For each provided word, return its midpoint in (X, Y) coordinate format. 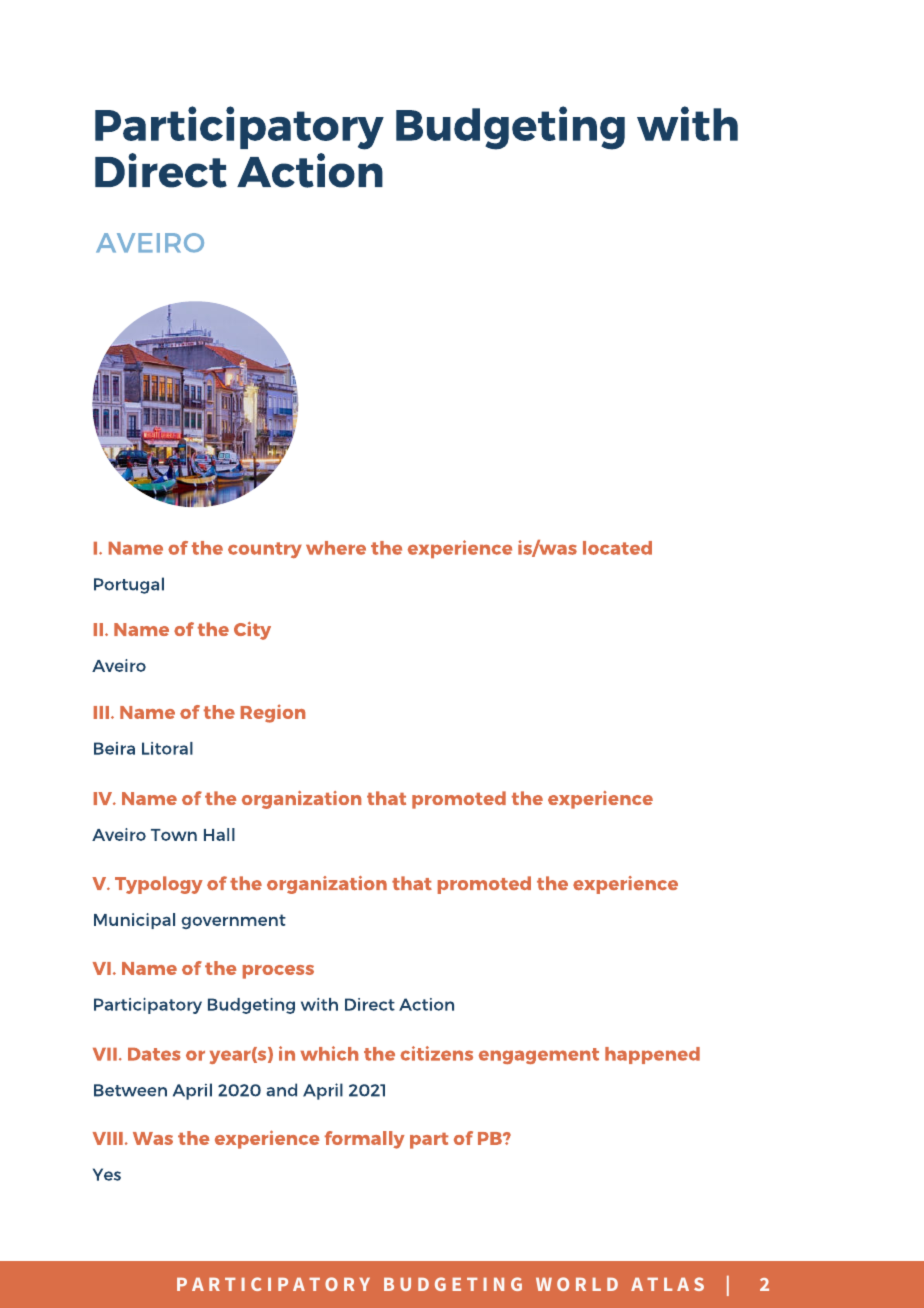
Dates (154, 1054)
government (234, 921)
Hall (219, 834)
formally (365, 1140)
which (329, 1053)
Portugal (129, 585)
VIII (108, 1138)
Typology (159, 885)
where (336, 548)
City (252, 631)
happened (652, 1055)
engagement (539, 1056)
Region (273, 713)
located (617, 548)
